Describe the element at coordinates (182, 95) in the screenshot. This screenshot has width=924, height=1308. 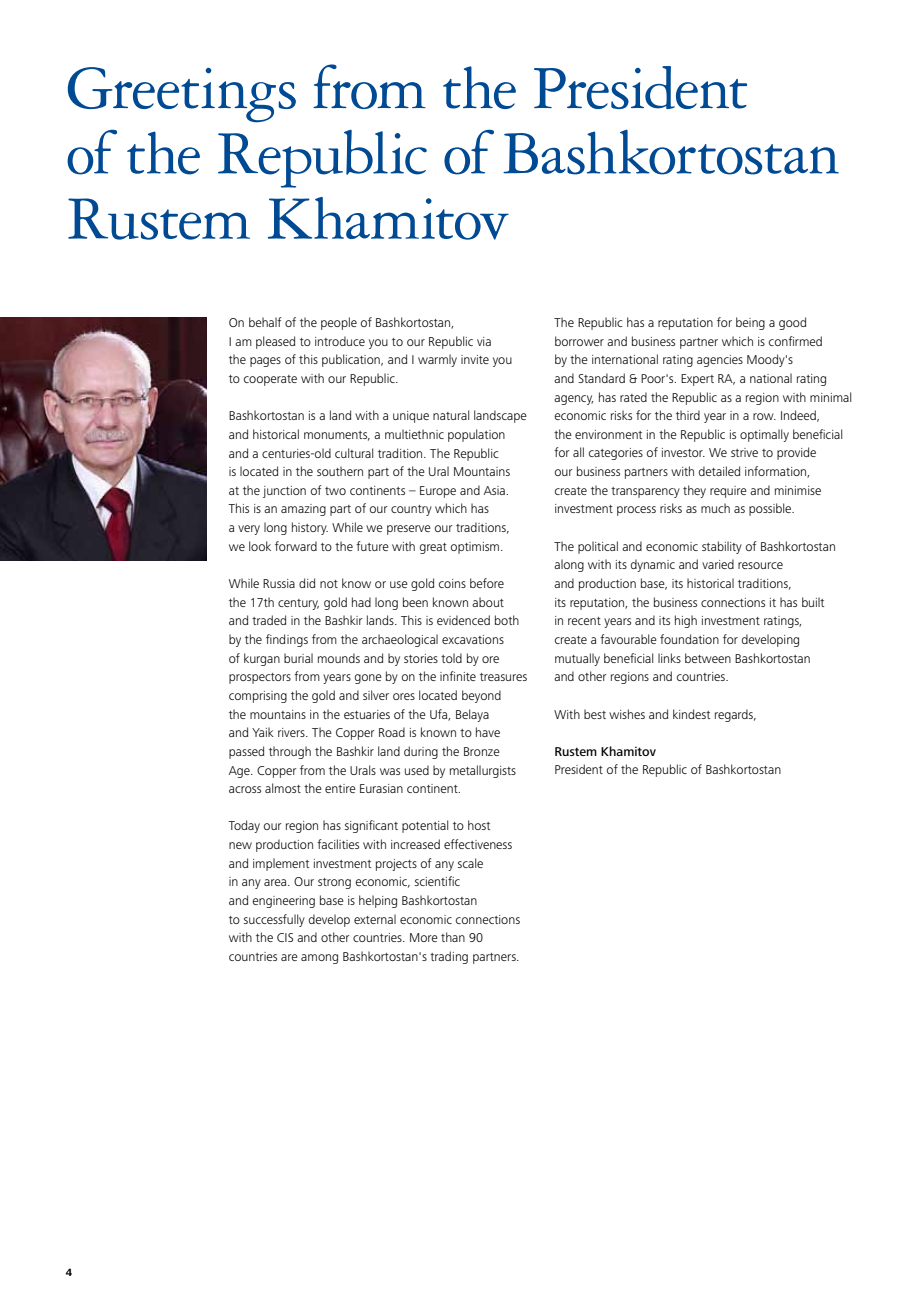
I see `Greetings` at that location.
